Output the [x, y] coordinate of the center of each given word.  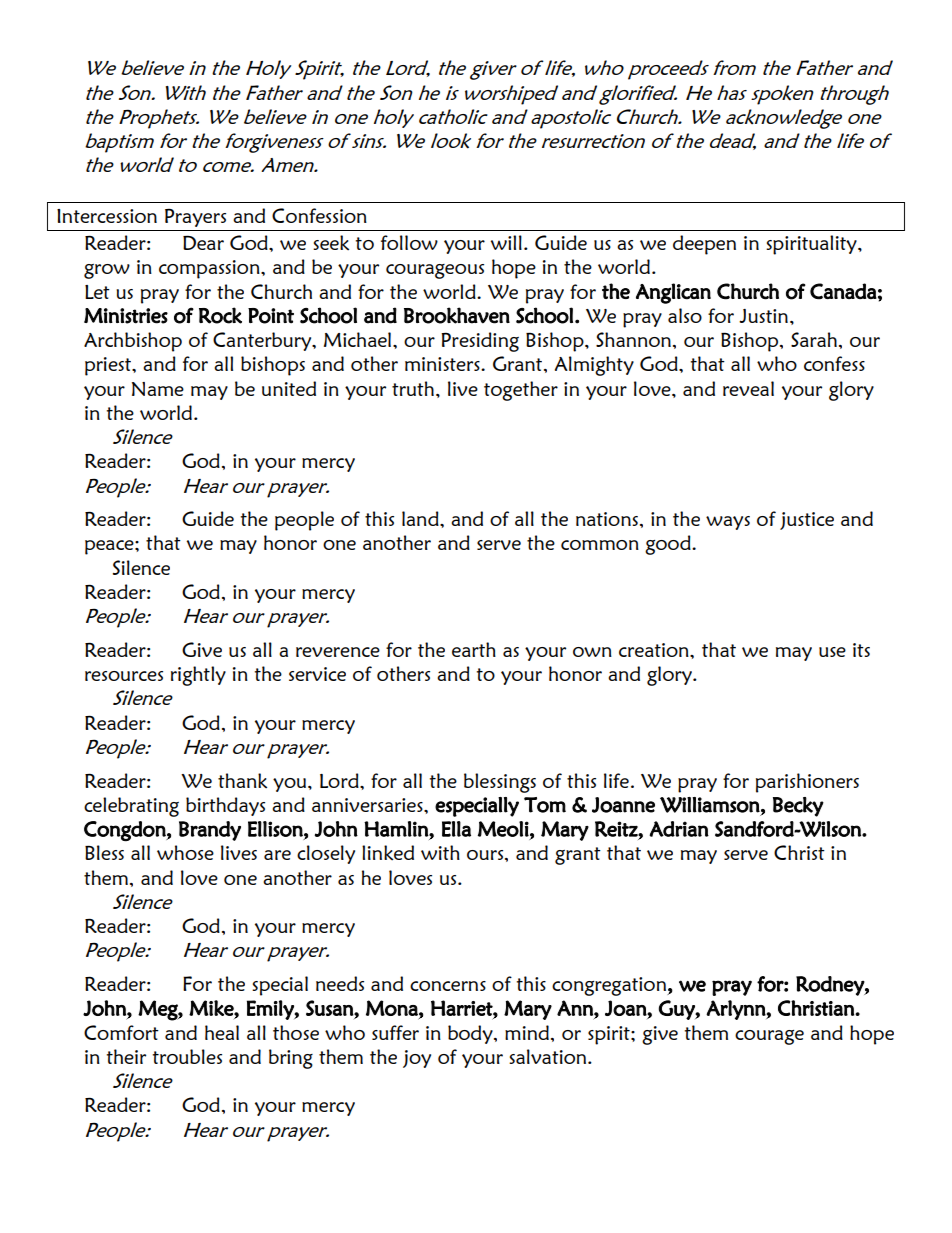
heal [222, 1032]
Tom [545, 805]
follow [409, 242]
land [421, 518]
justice [807, 521]
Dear [203, 242]
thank [242, 780]
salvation [549, 1056]
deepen [704, 245]
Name [158, 389]
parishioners [807, 783]
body [471, 1034]
